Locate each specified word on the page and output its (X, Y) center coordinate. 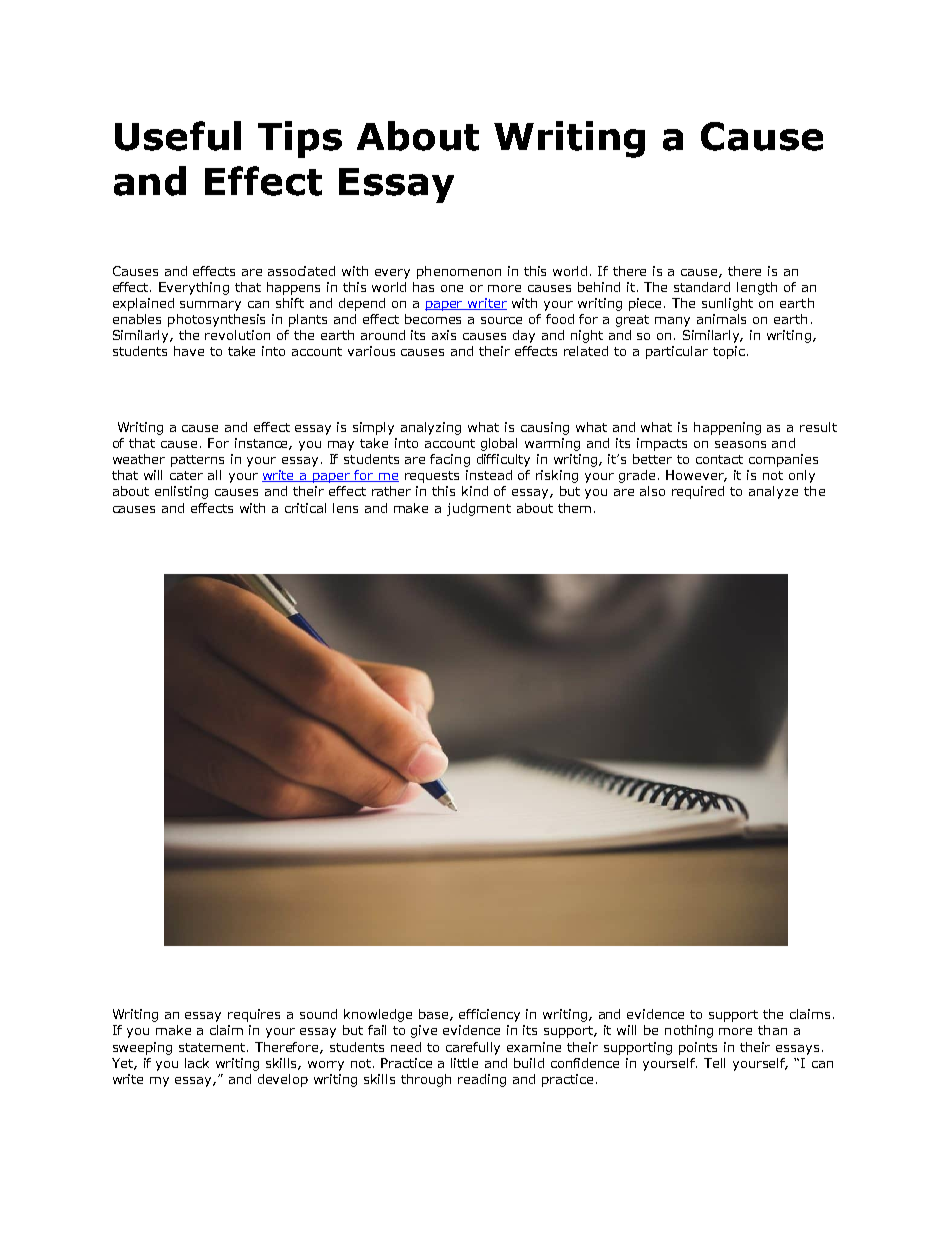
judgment (479, 509)
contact (719, 459)
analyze (773, 492)
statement (213, 1047)
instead (489, 475)
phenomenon (459, 272)
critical (305, 508)
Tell (714, 1063)
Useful (178, 136)
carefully (473, 1048)
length (757, 288)
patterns (197, 461)
